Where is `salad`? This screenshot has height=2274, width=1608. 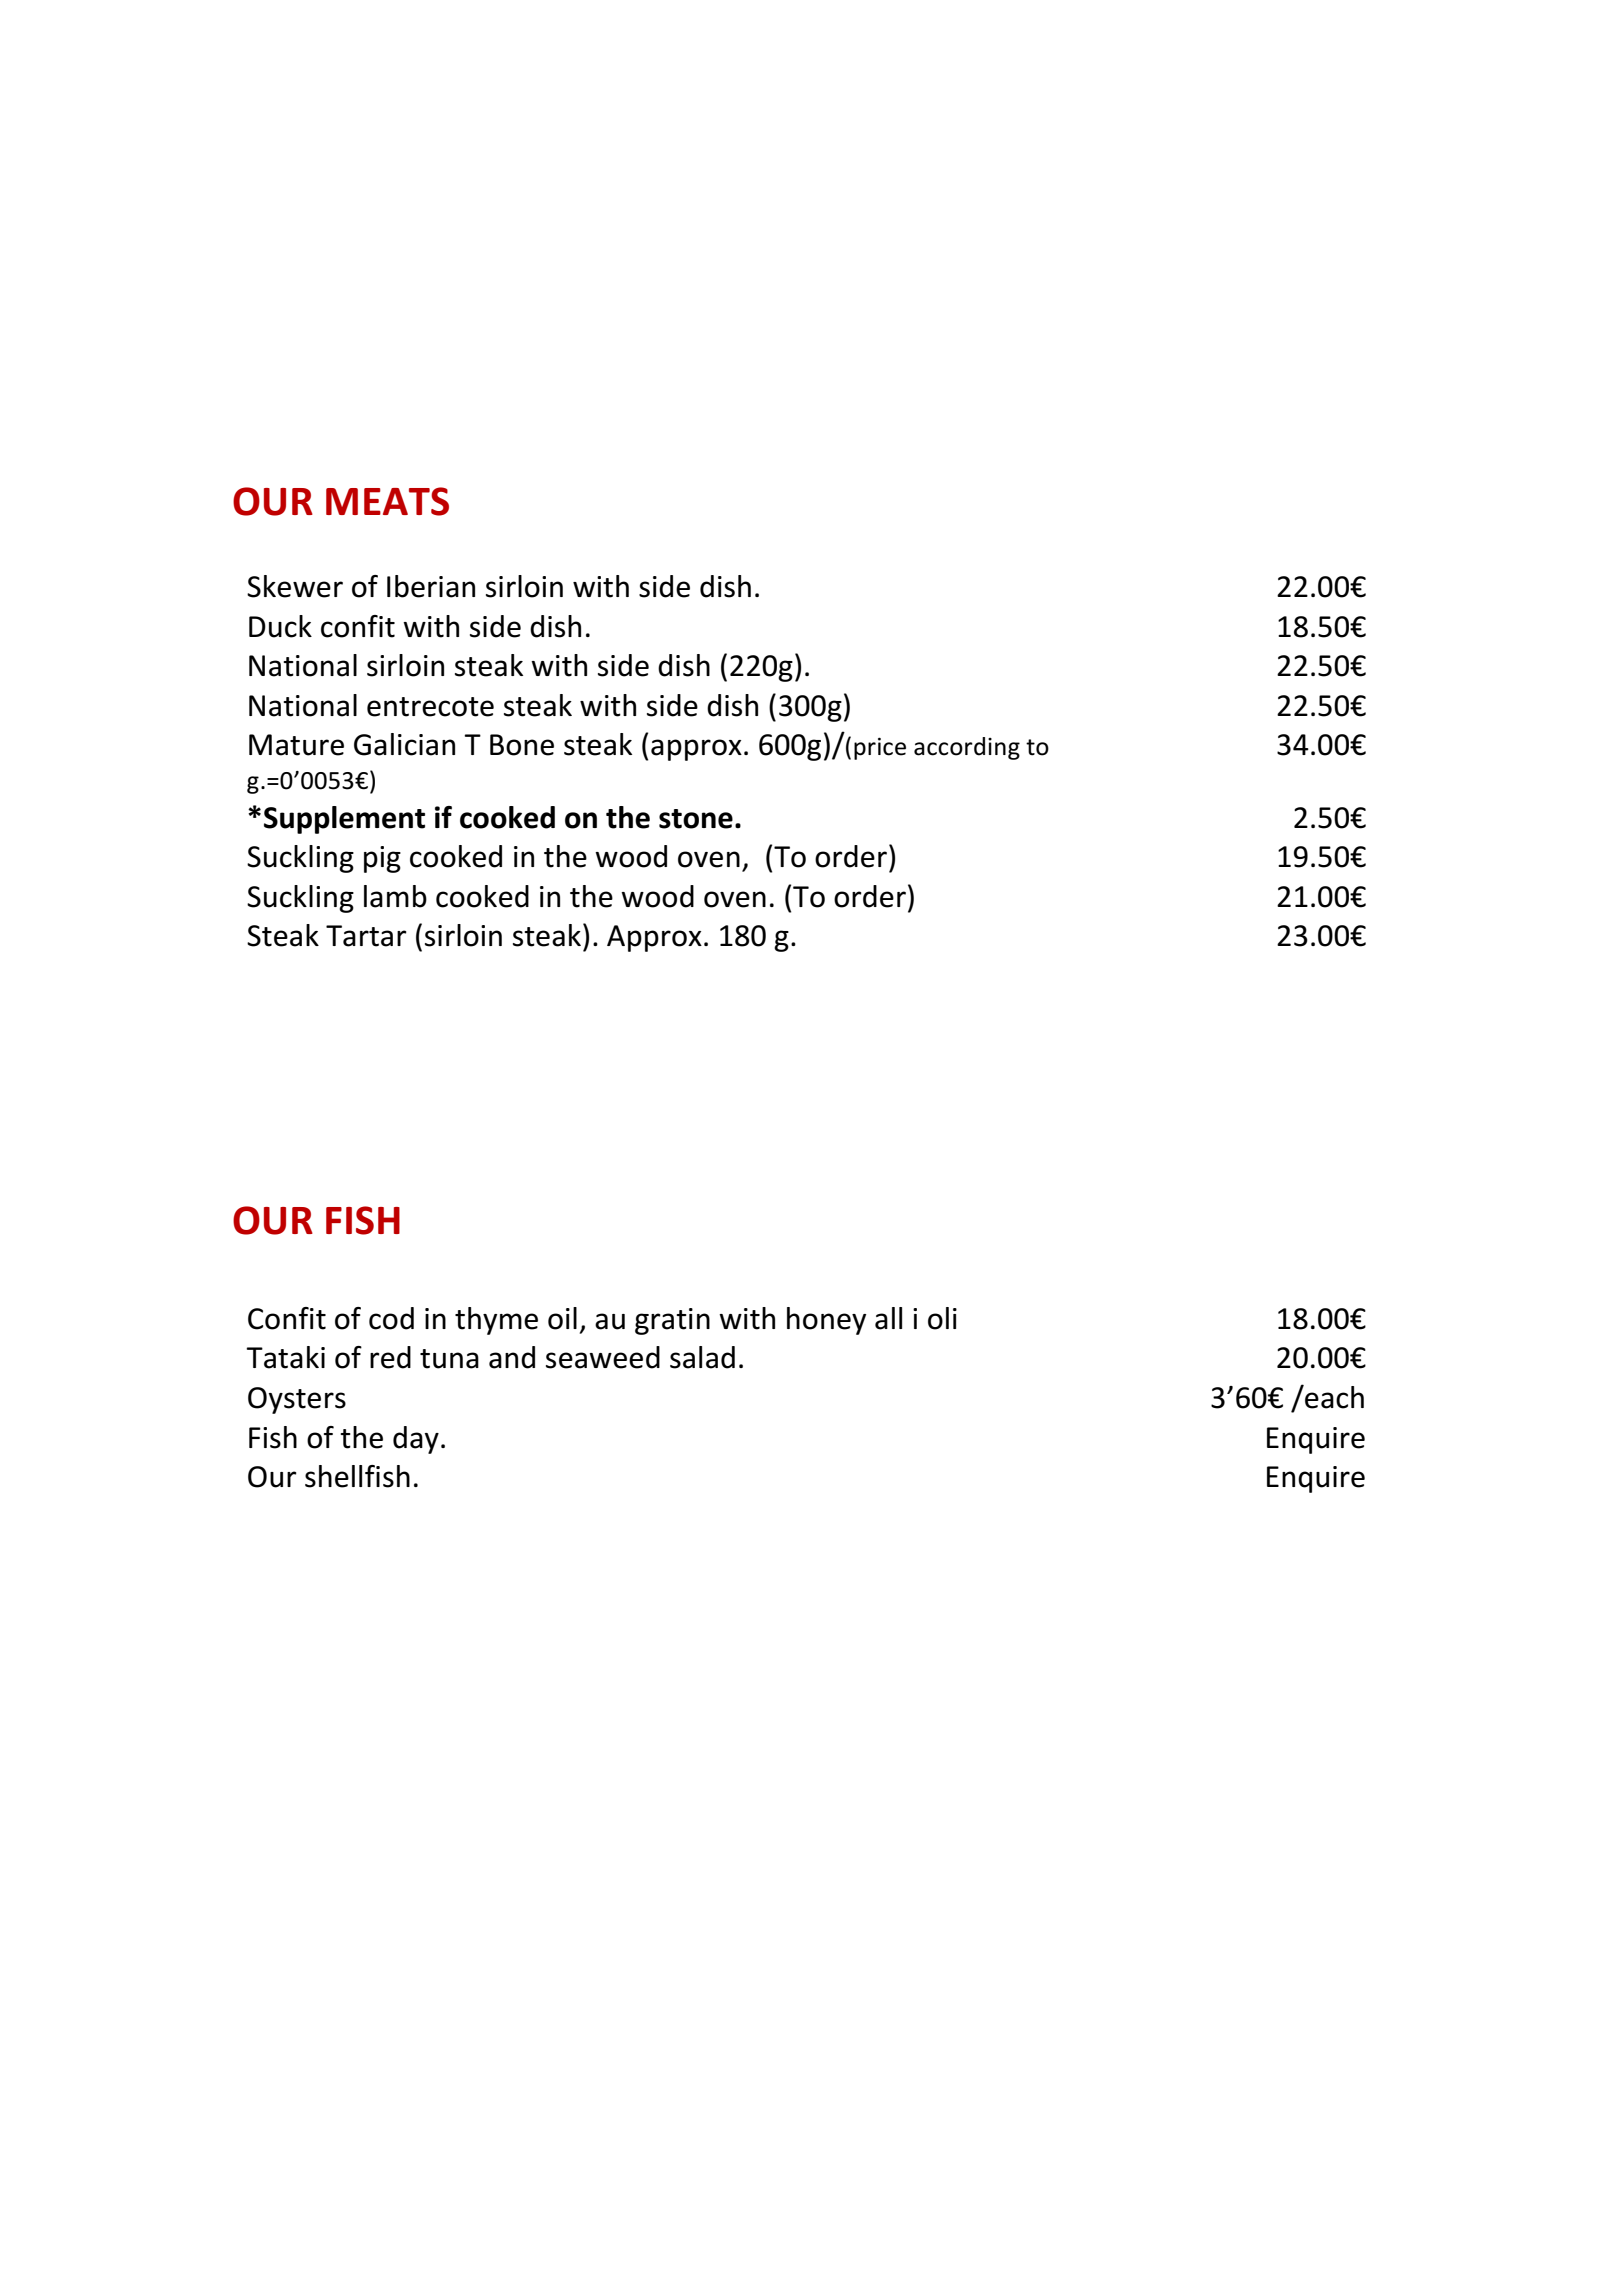 salad is located at coordinates (702, 1357).
